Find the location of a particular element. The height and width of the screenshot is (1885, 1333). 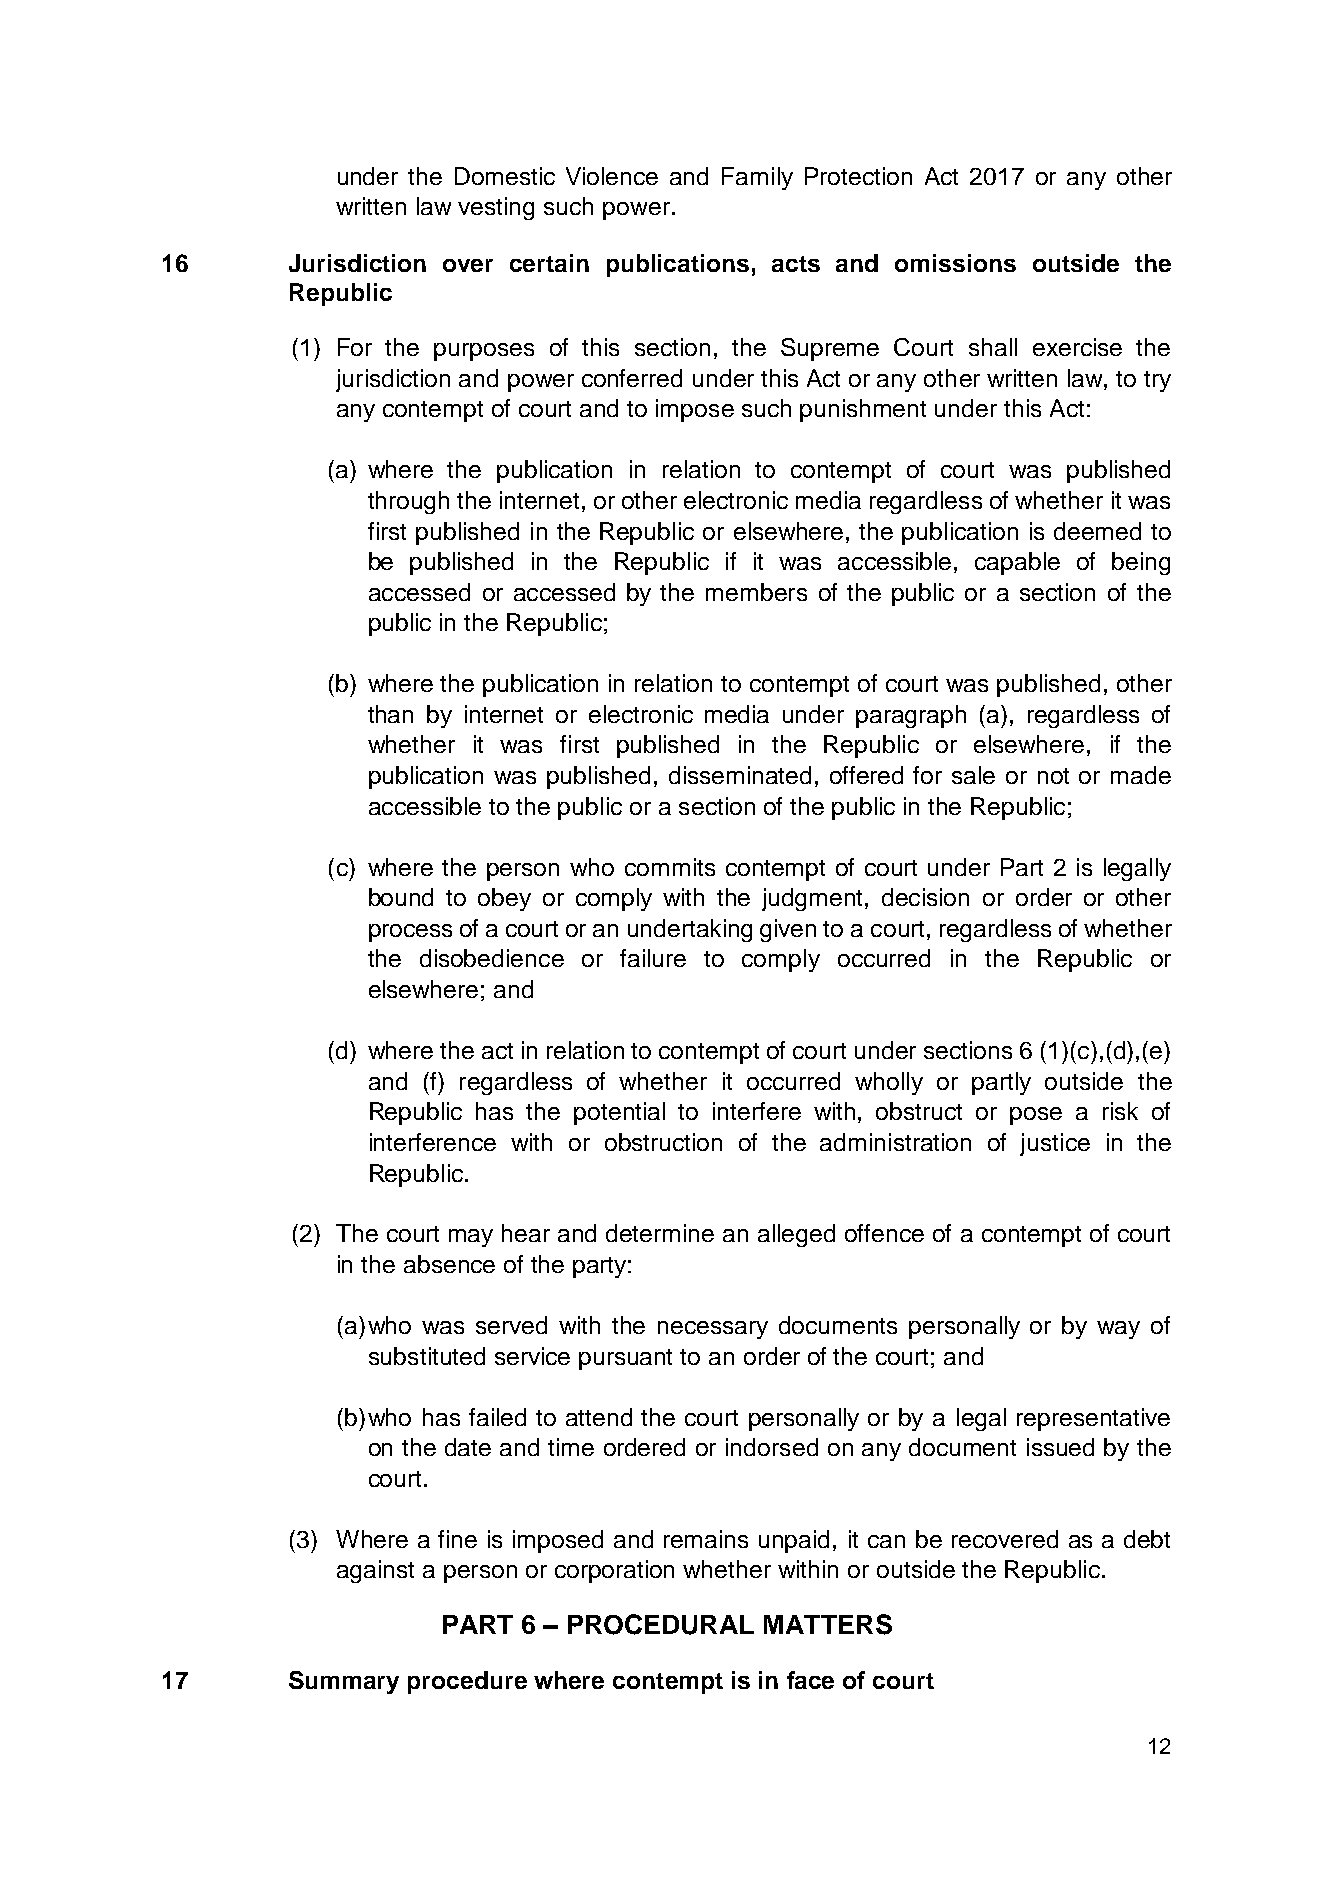

than is located at coordinates (390, 714).
